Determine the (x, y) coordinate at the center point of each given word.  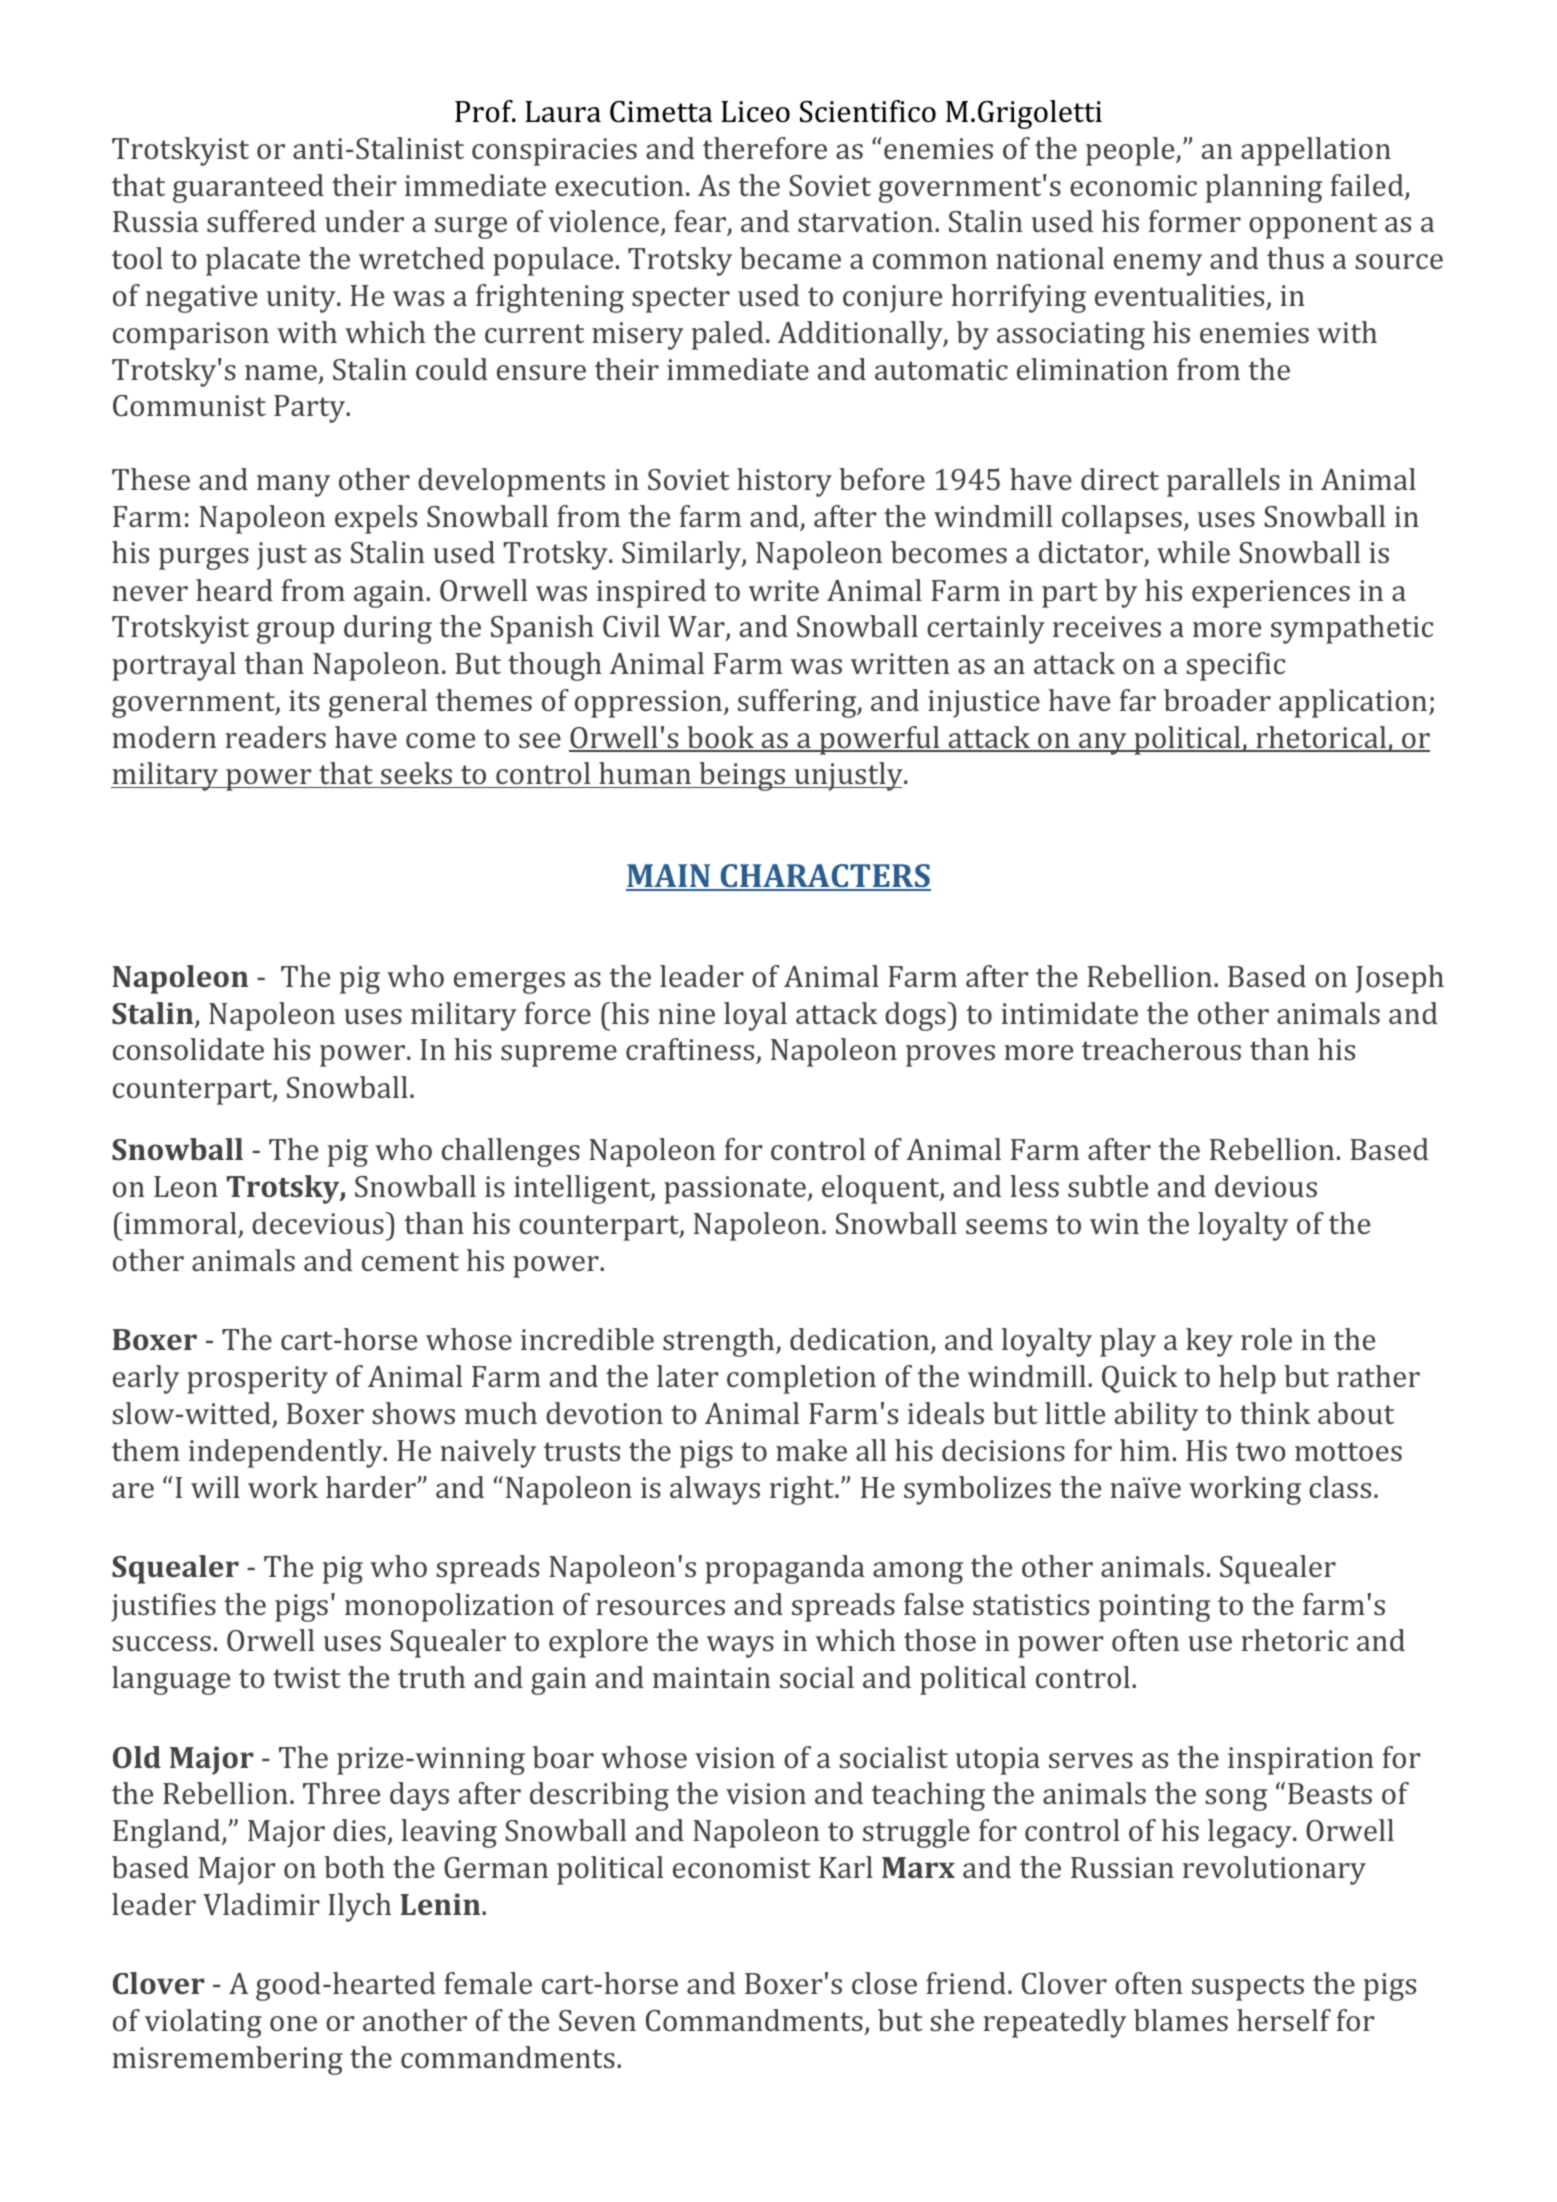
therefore (765, 148)
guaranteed (248, 188)
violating (203, 2023)
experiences (1271, 594)
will (215, 1487)
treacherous (1161, 1049)
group (295, 633)
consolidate (188, 1049)
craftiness (691, 1051)
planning (1264, 188)
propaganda (785, 1569)
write (784, 590)
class (1340, 1487)
